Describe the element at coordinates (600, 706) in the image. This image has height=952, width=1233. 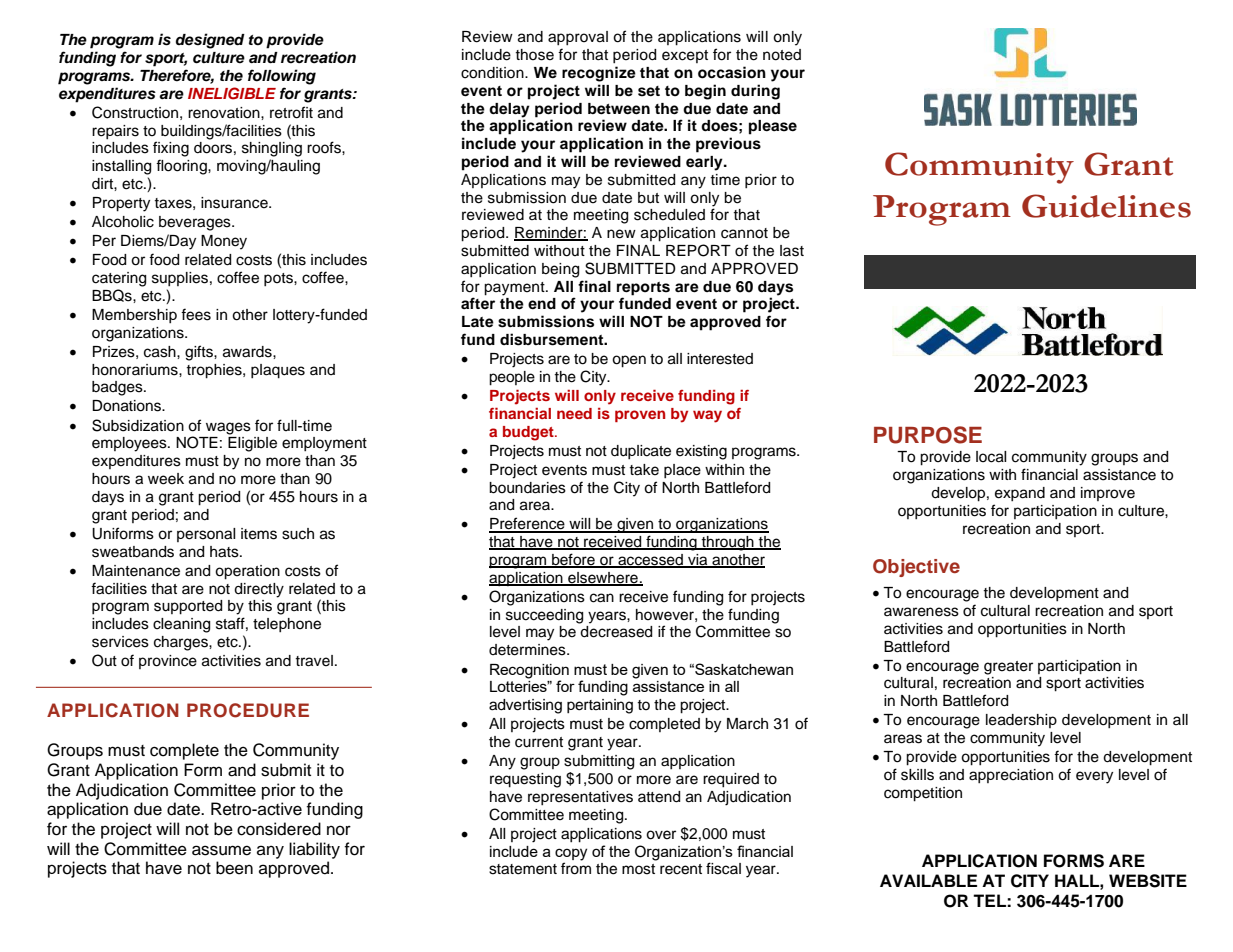
I see `pertaining` at that location.
